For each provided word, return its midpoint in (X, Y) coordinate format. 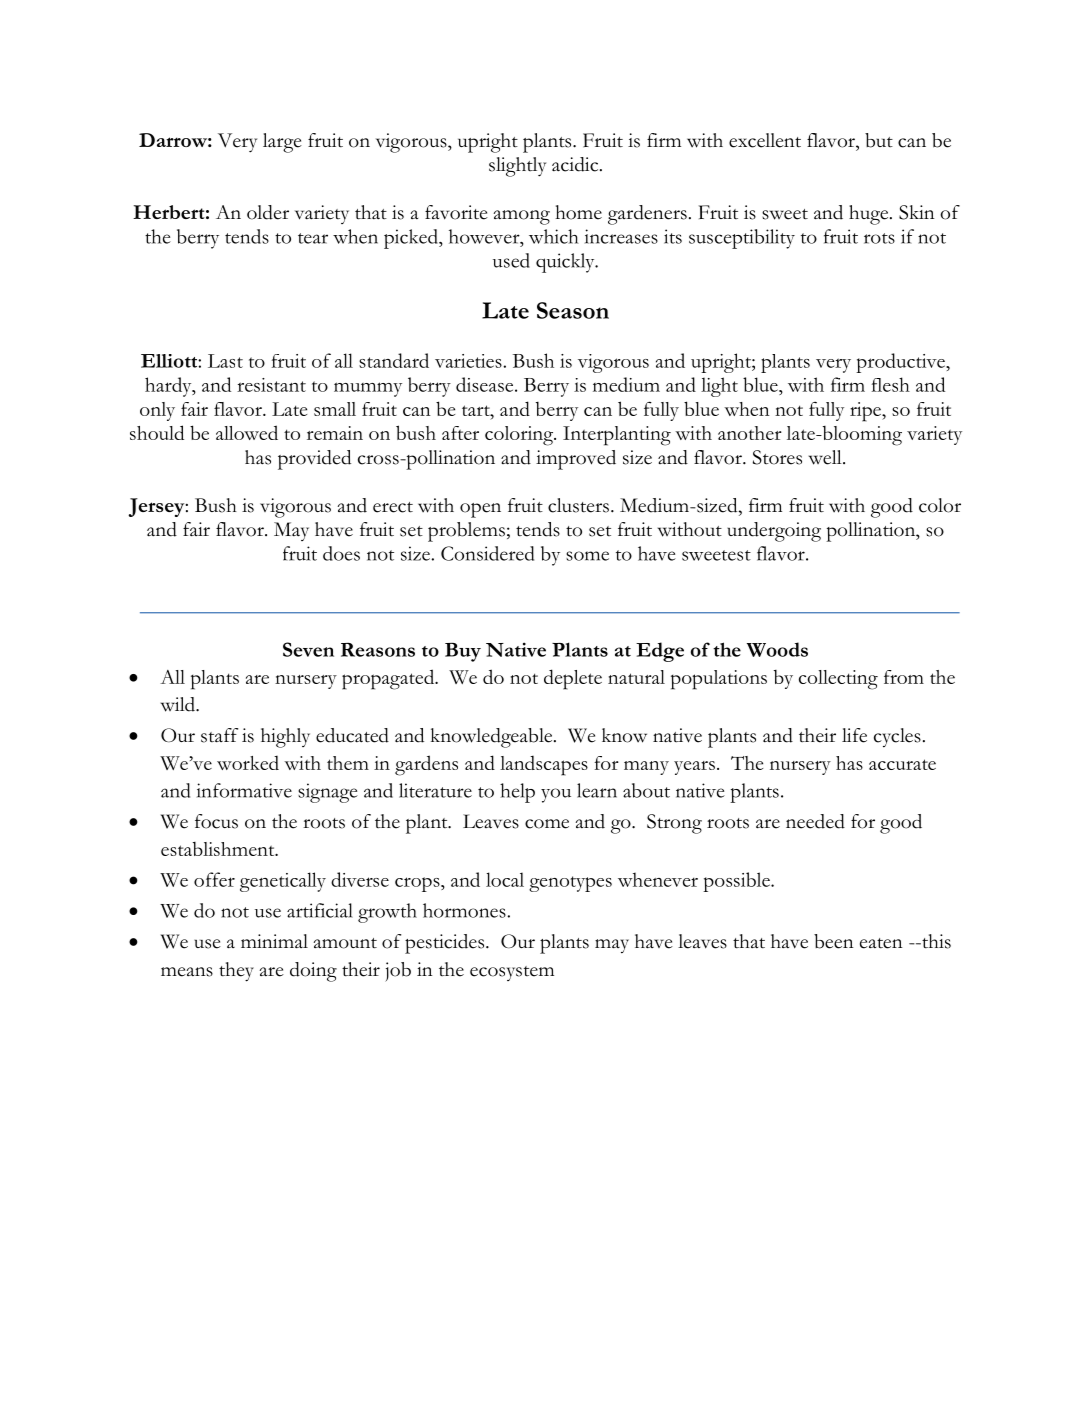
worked (248, 762)
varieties (468, 361)
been (834, 941)
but (879, 140)
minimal (274, 941)
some (587, 556)
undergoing (774, 532)
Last (225, 361)
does (341, 553)
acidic (576, 164)
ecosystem (512, 973)
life (854, 735)
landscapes (544, 765)
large (282, 143)
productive (901, 363)
